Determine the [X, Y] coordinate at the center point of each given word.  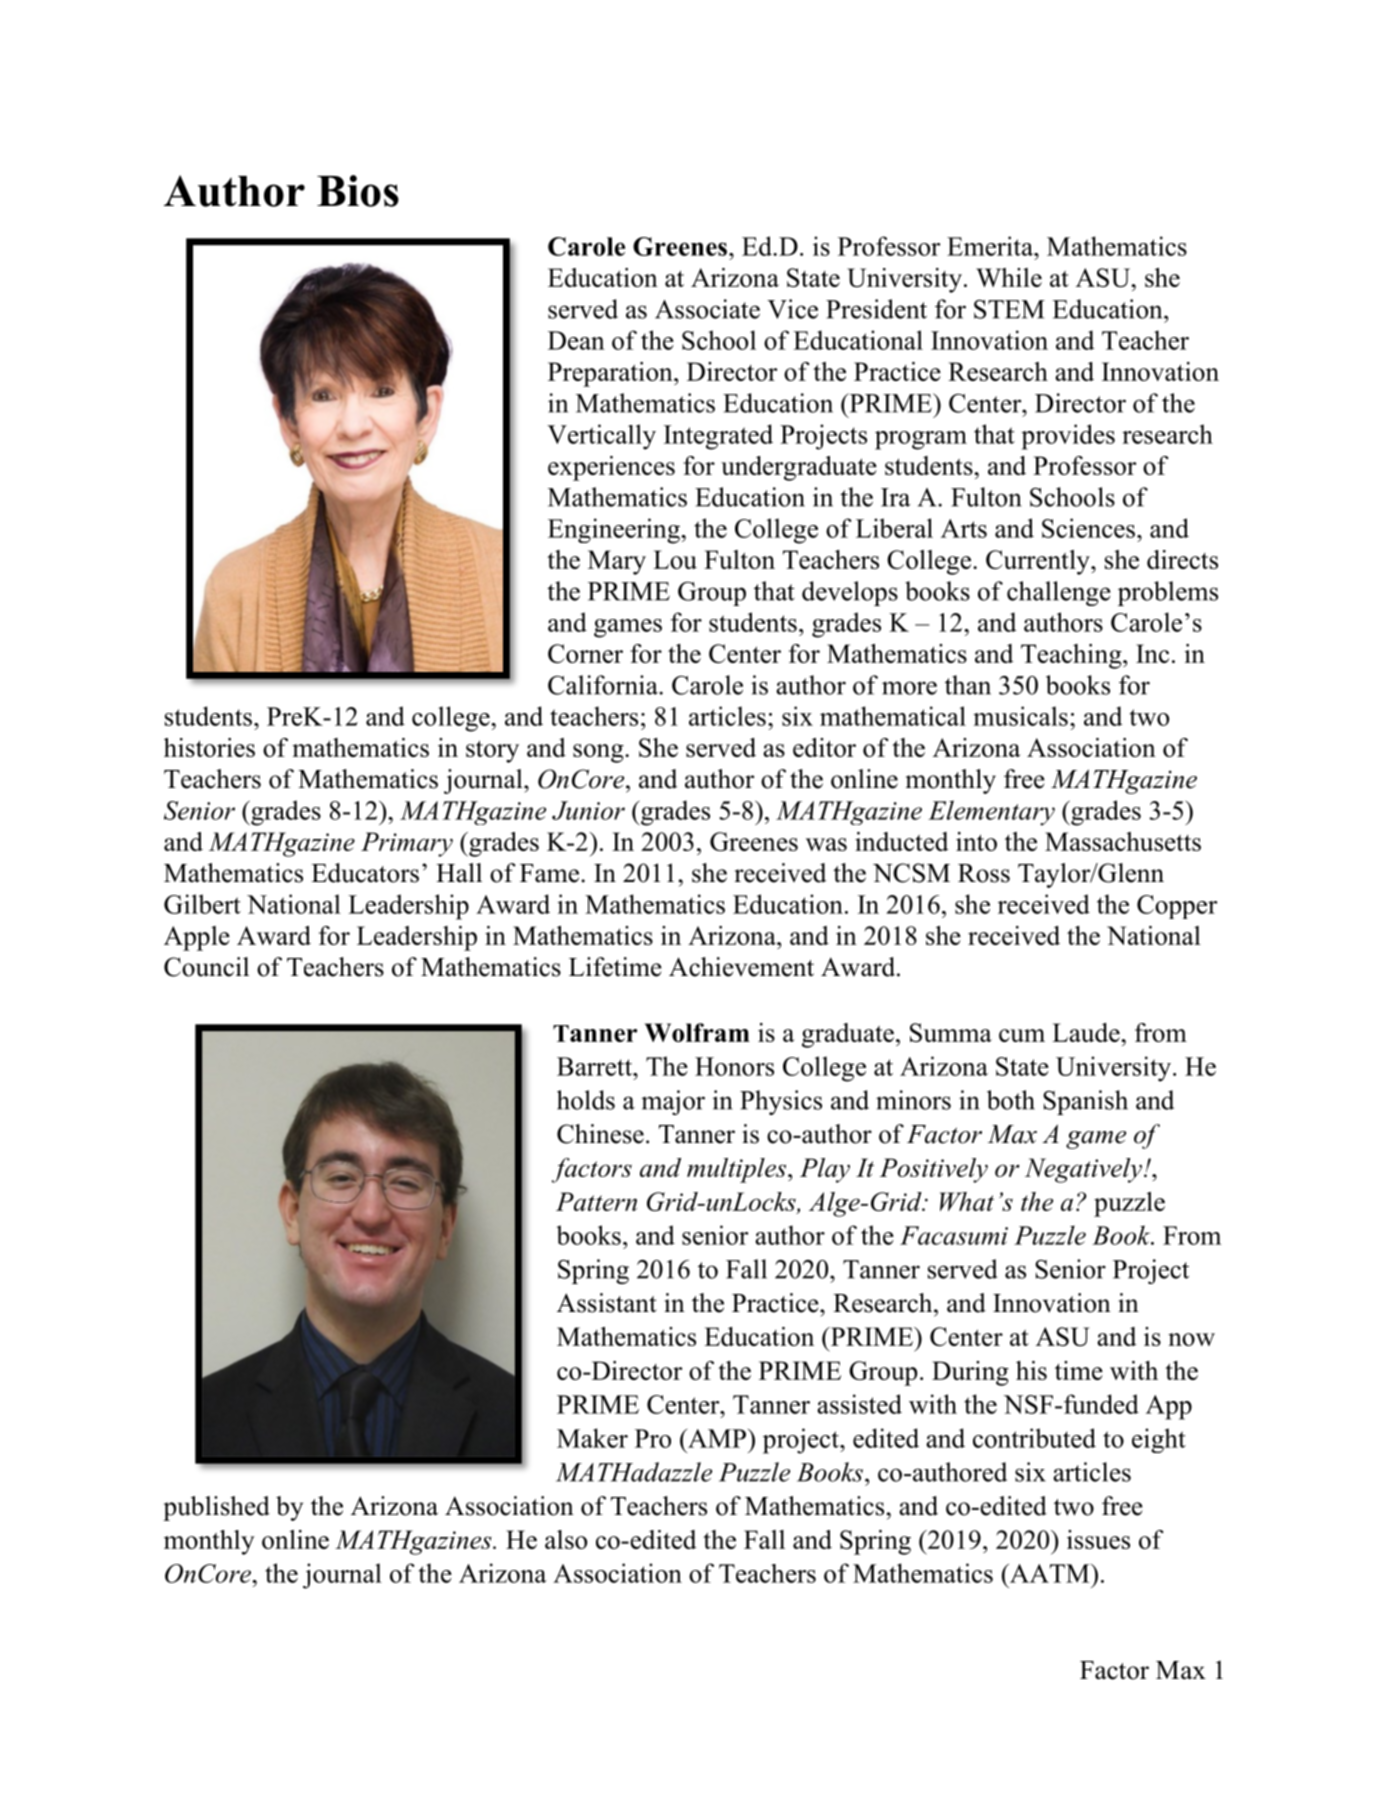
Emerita [991, 246]
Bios [358, 191]
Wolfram [697, 1032]
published [216, 1508]
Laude [1087, 1032]
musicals [1020, 716]
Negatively [1083, 1170]
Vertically [601, 437]
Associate [707, 309]
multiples [738, 1170]
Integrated [718, 437]
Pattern [596, 1201]
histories [209, 747]
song [599, 753]
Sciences [1088, 528]
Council [206, 967]
